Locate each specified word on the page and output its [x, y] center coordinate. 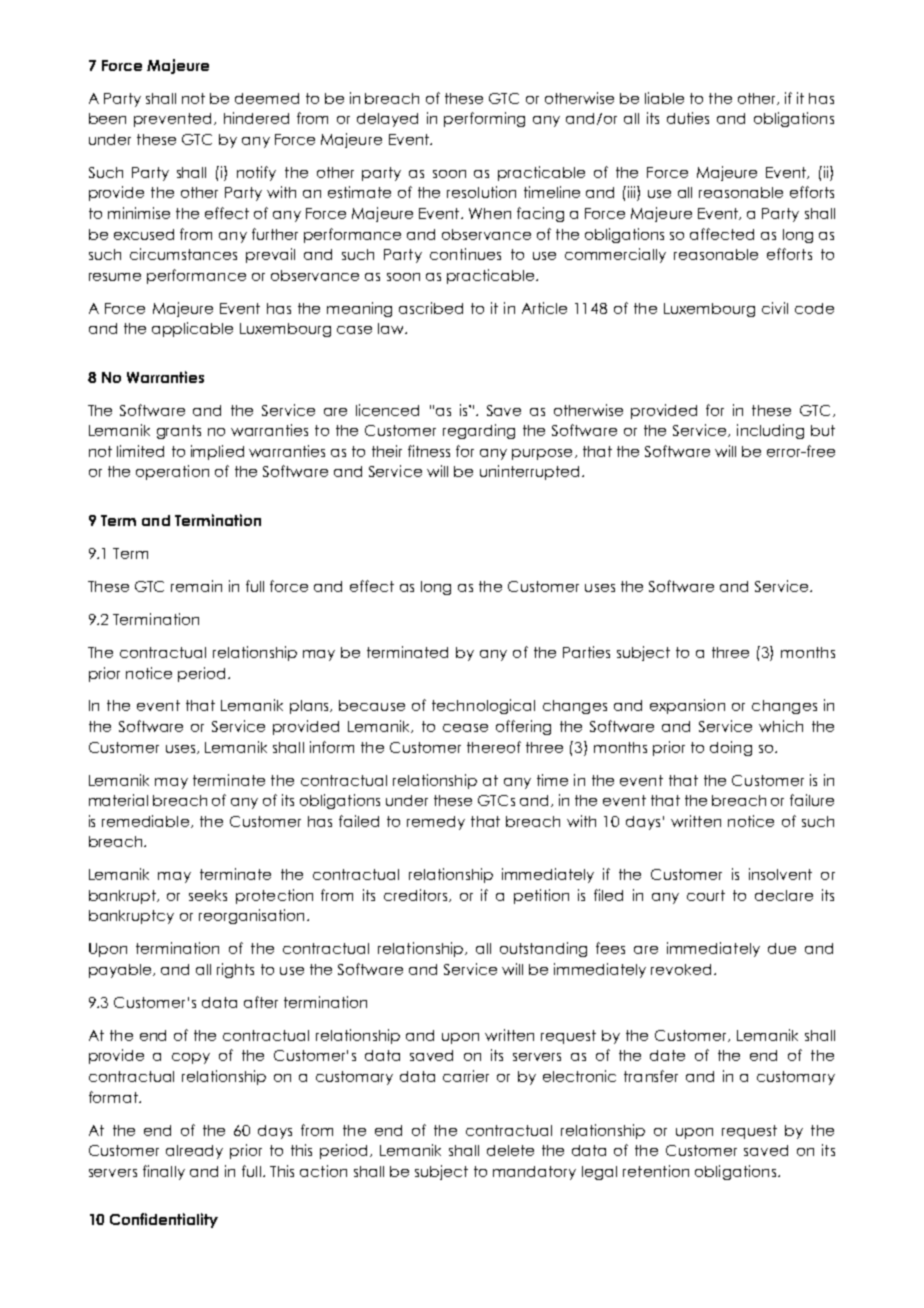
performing [484, 119]
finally [164, 1172]
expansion [687, 706]
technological [483, 706]
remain [196, 586]
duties [688, 118]
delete [510, 1150]
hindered [256, 118]
